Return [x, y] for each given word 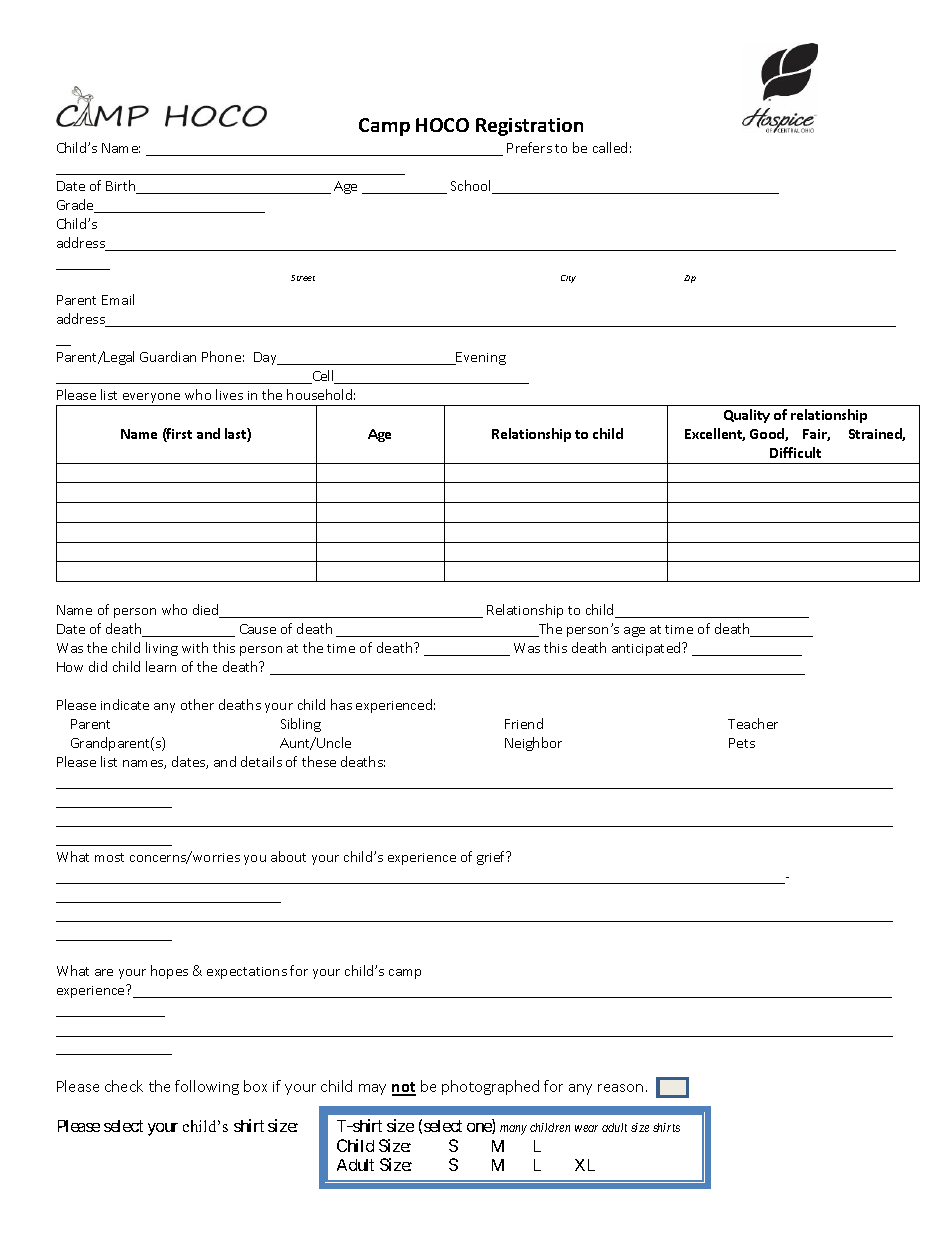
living [162, 649]
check [124, 1086]
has [341, 704]
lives [229, 394]
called [610, 147]
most [109, 857]
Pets [742, 743]
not [404, 1088]
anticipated [647, 649]
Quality [747, 416]
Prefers [529, 147]
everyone [151, 398]
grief [492, 858]
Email [118, 299]
